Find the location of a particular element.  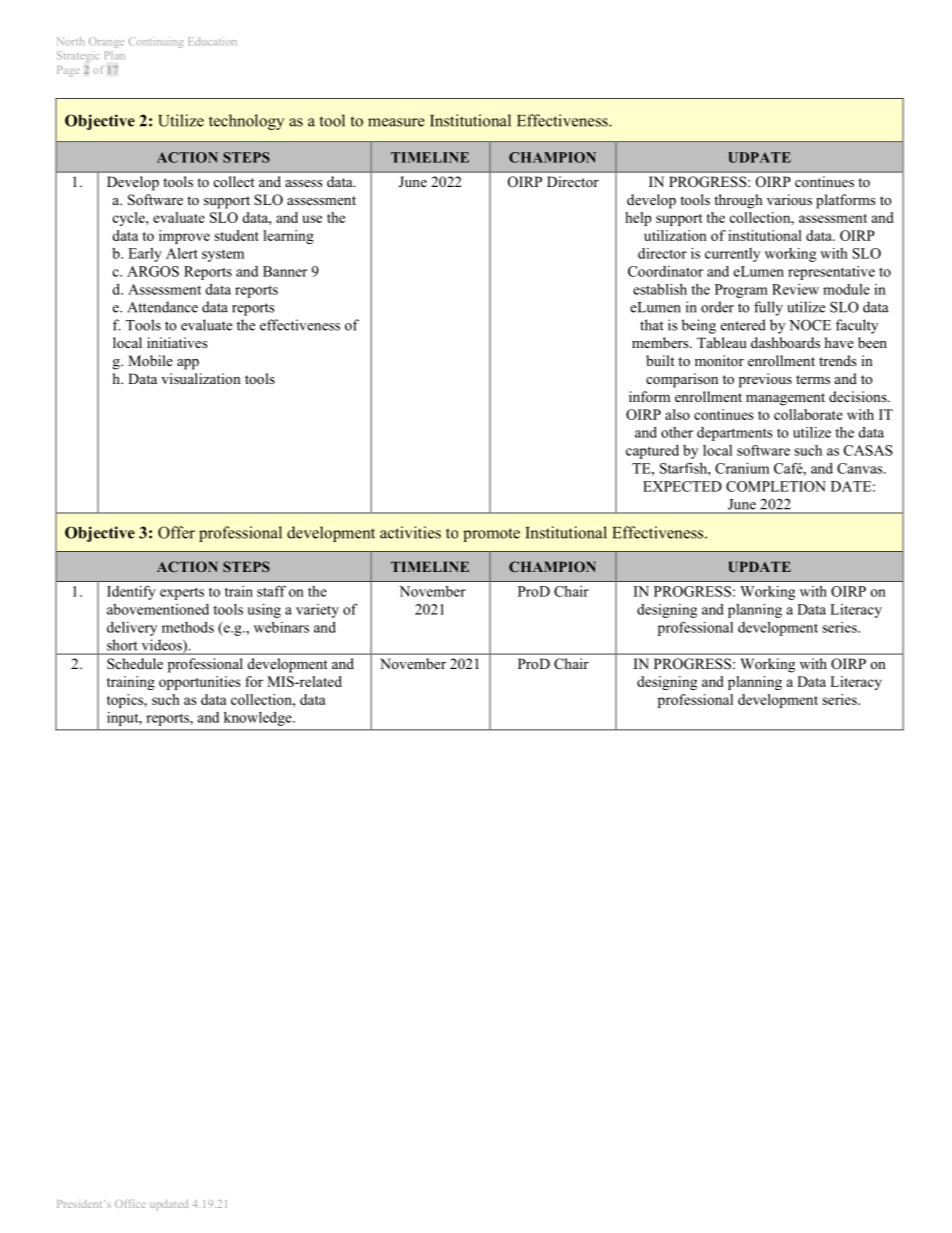

promote is located at coordinates (491, 535).
